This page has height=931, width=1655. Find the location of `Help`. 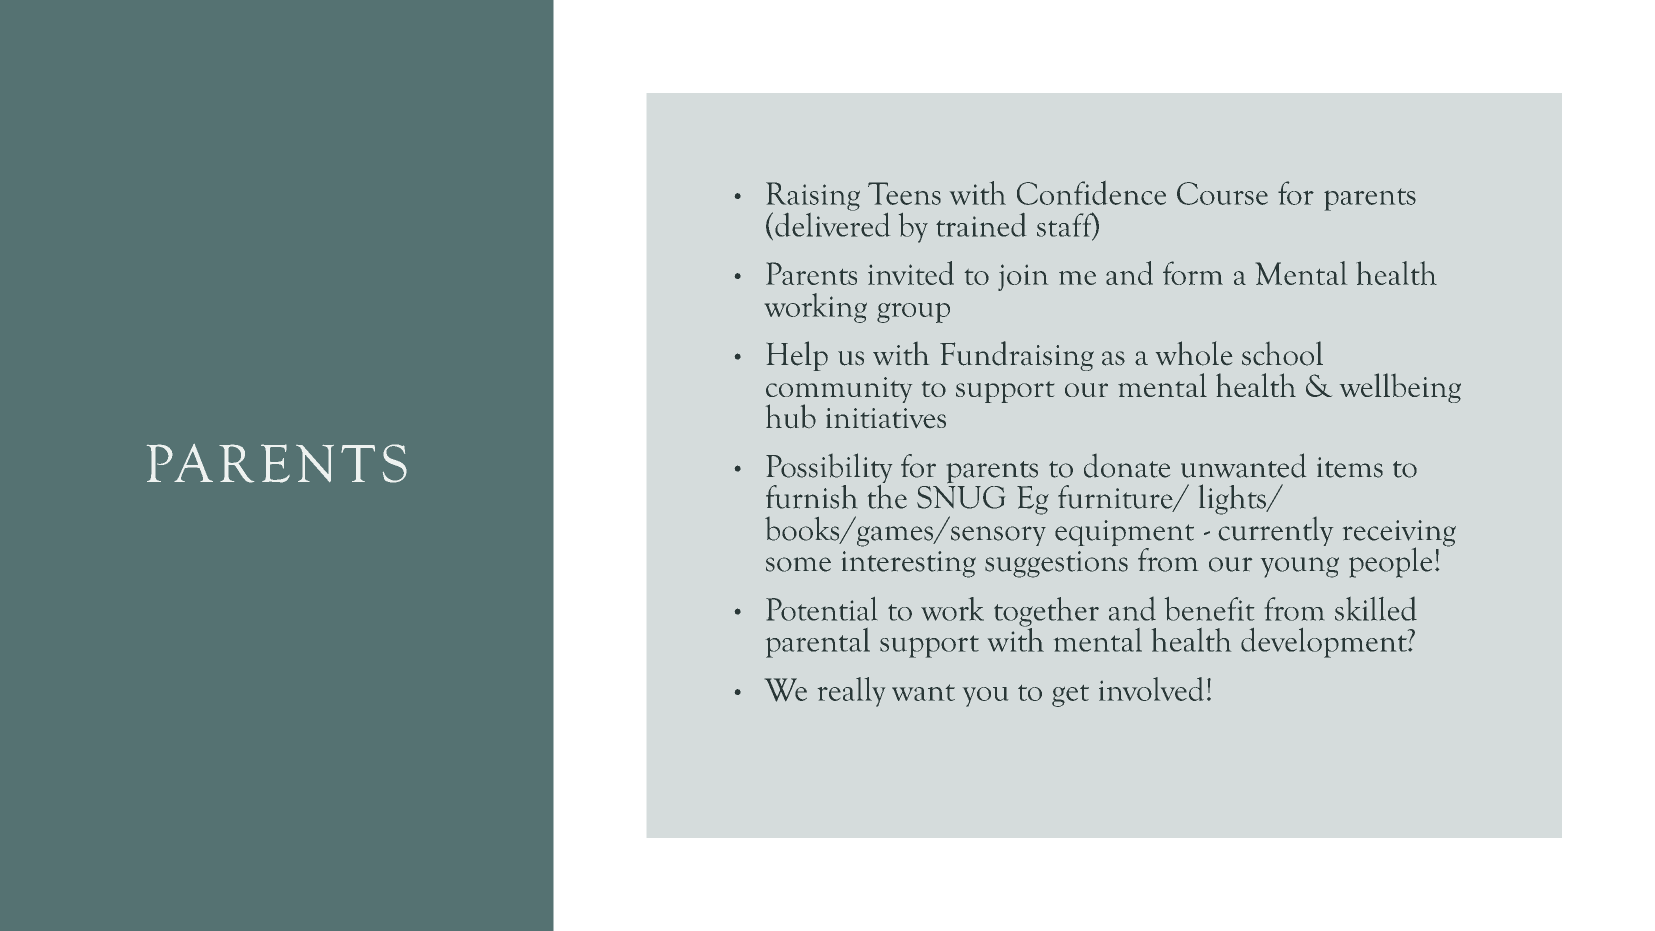

Help is located at coordinates (797, 356).
